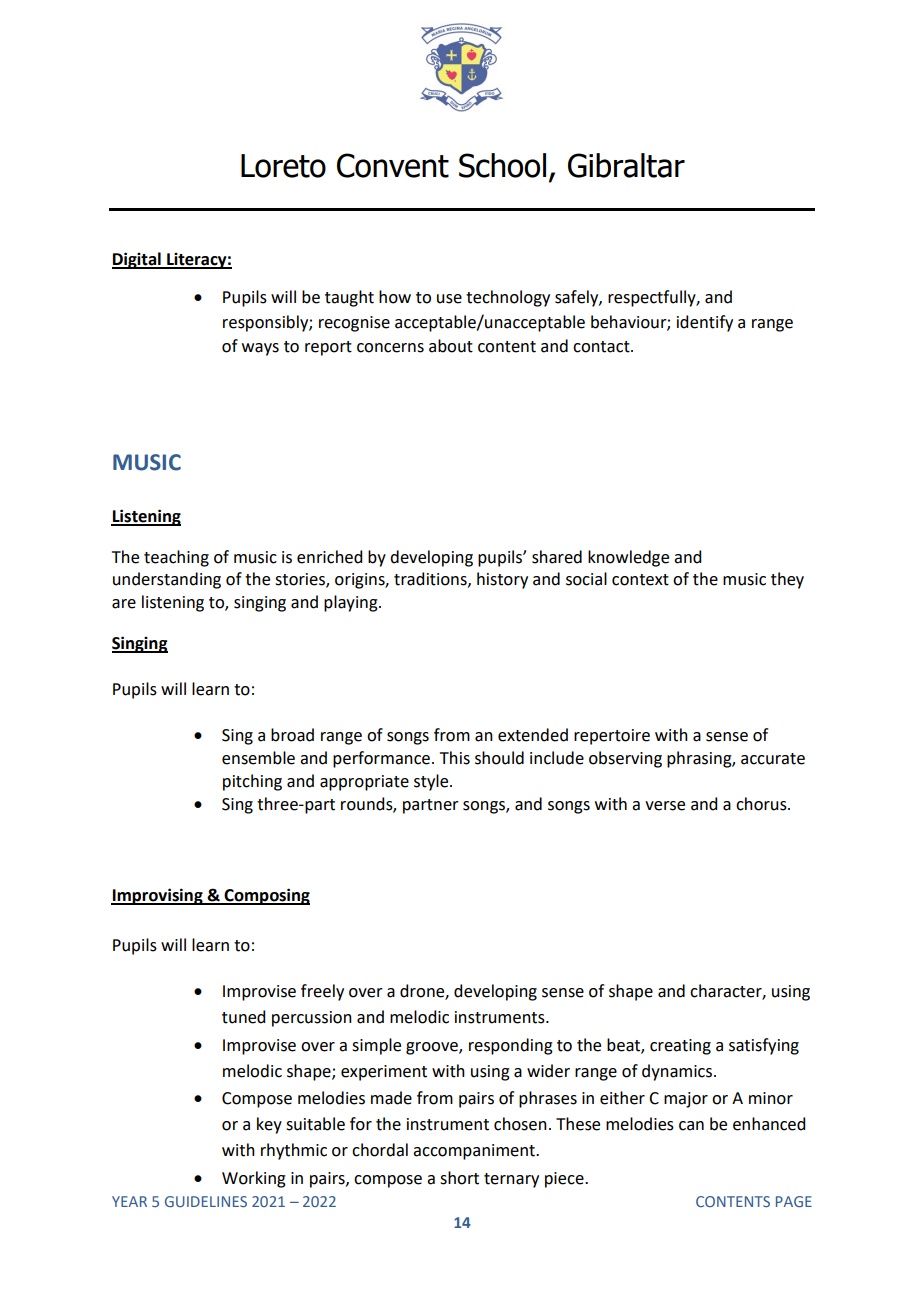 The width and height of the screenshot is (924, 1308). Describe the element at coordinates (243, 1017) in the screenshot. I see `tuned` at that location.
